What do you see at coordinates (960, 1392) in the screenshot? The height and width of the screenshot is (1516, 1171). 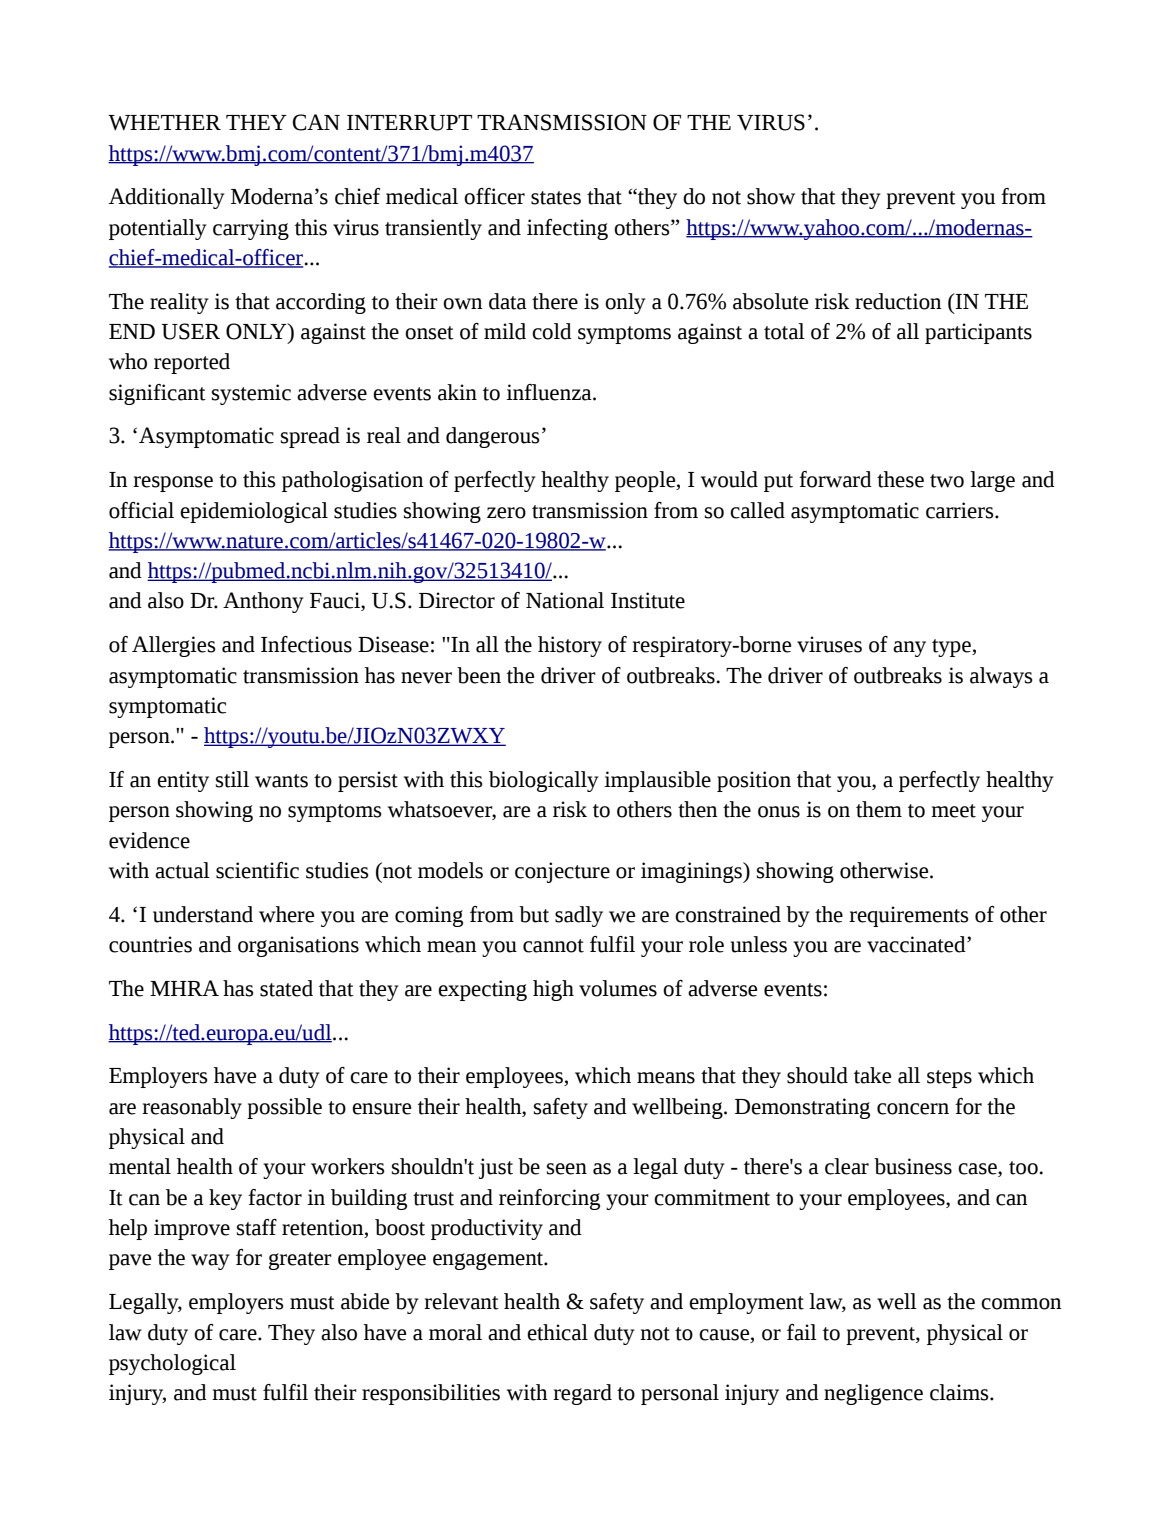 I see `claims` at bounding box center [960, 1392].
